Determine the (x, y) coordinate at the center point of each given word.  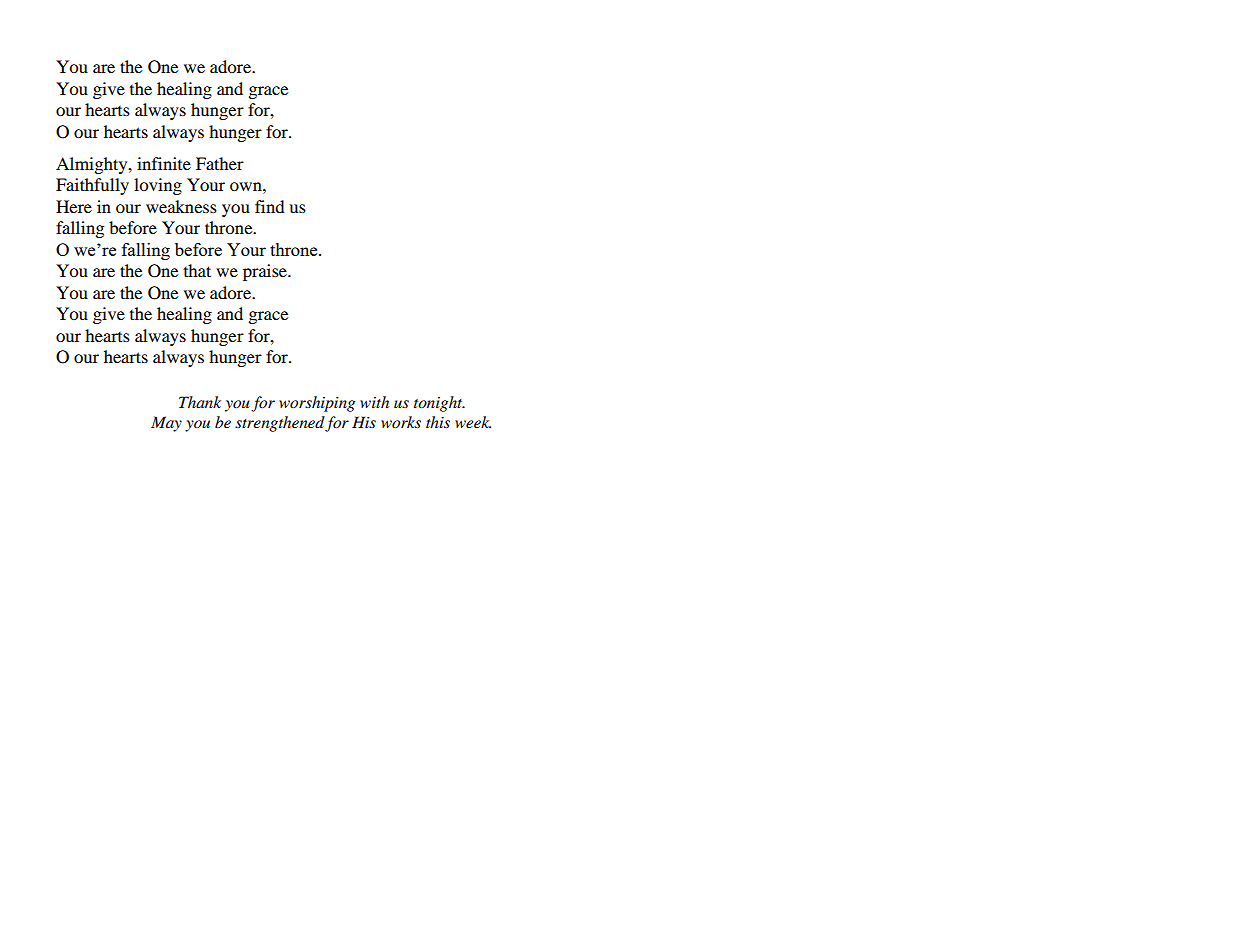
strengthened (280, 424)
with (374, 402)
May (166, 424)
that (197, 270)
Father (220, 163)
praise (266, 272)
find (270, 206)
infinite (164, 163)
